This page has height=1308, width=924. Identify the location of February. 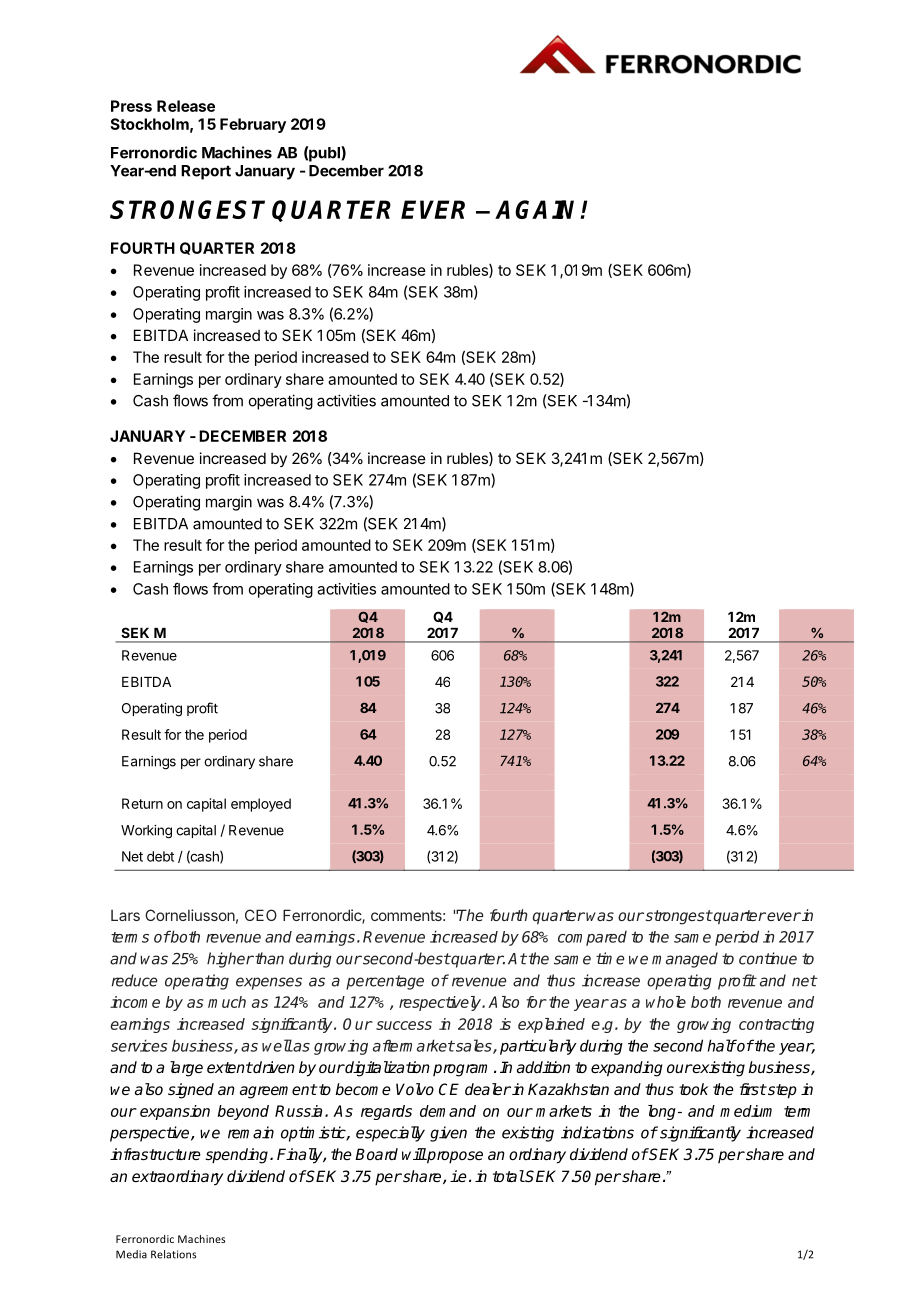
(253, 125).
